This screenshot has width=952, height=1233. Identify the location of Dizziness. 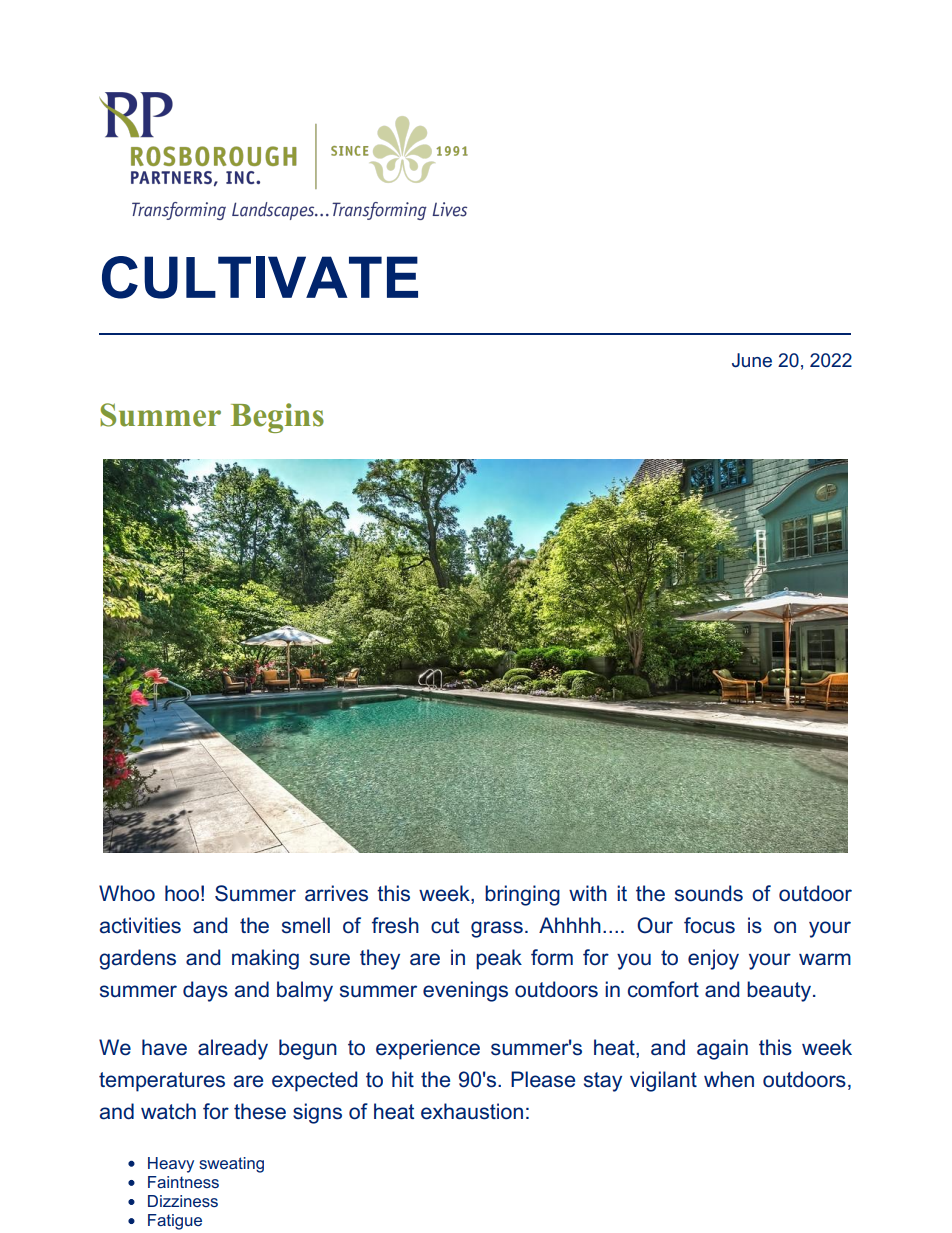
(183, 1201).
